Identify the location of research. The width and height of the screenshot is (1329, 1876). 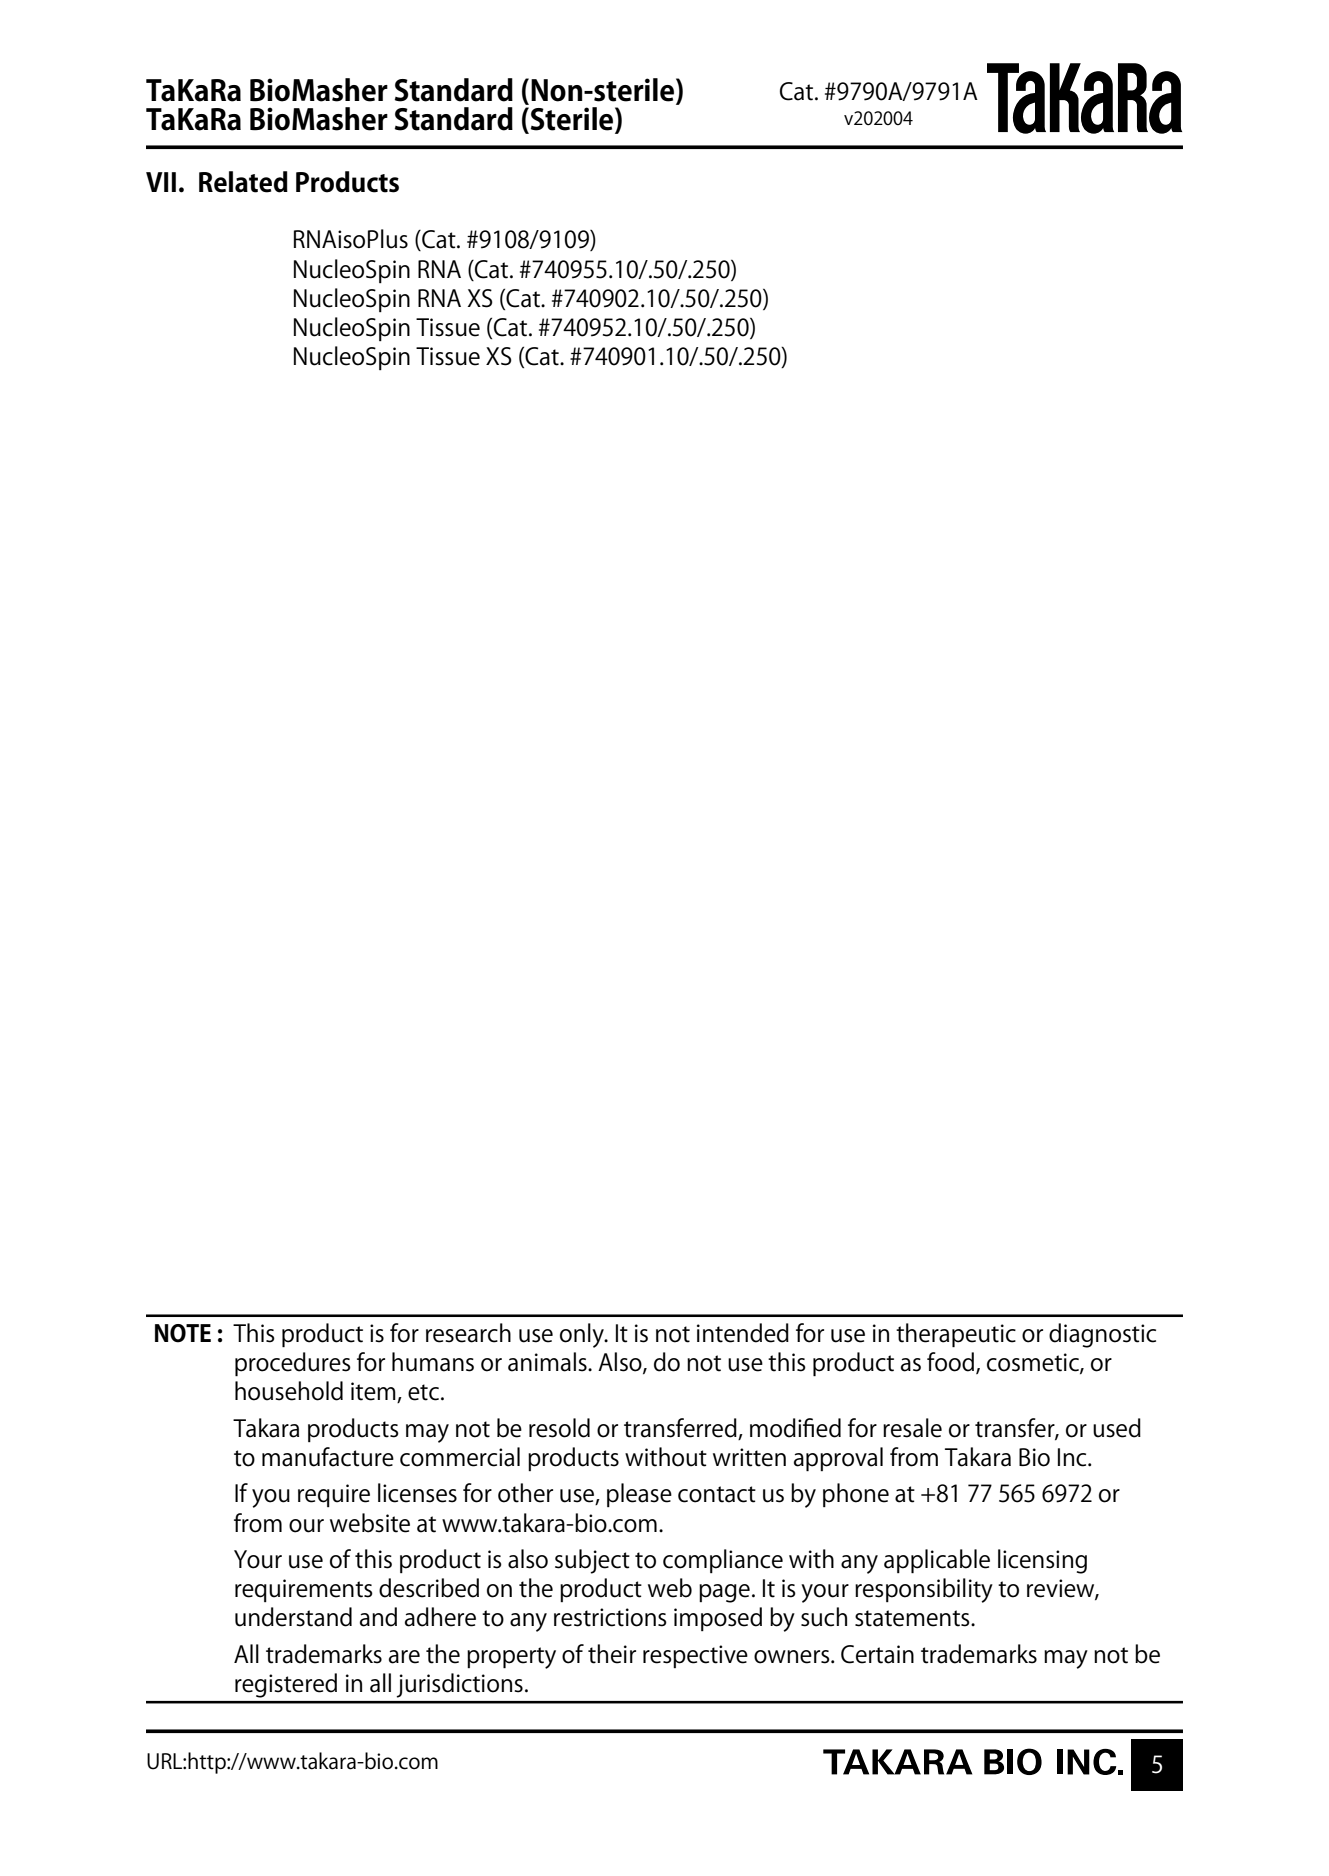
(468, 1333).
